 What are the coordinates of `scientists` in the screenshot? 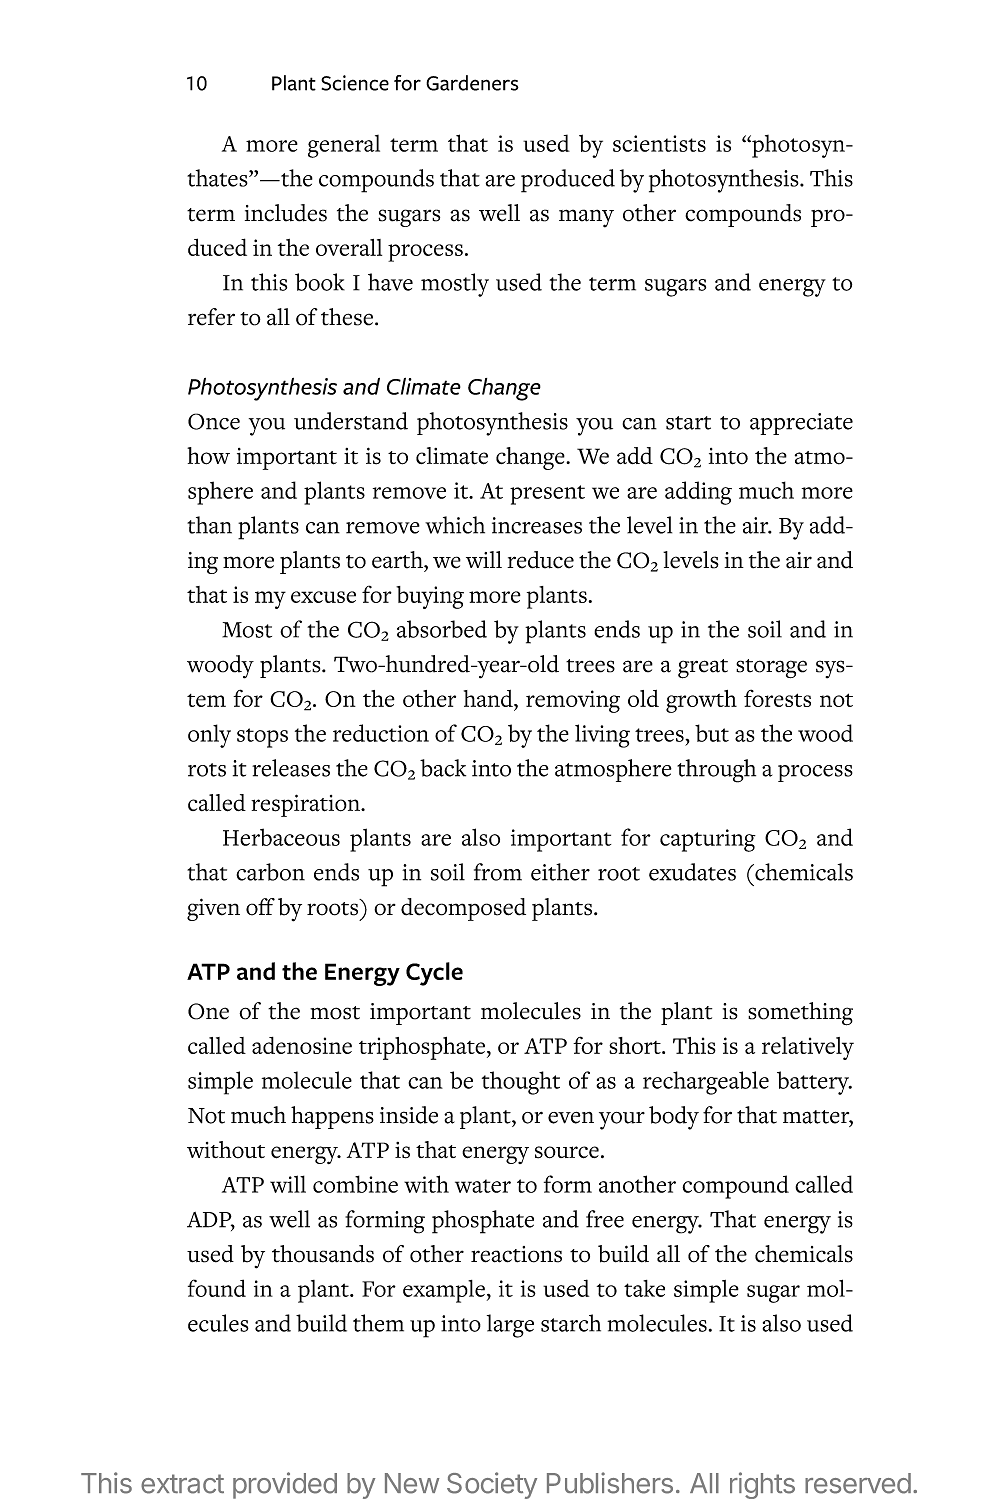 It's located at (659, 143).
